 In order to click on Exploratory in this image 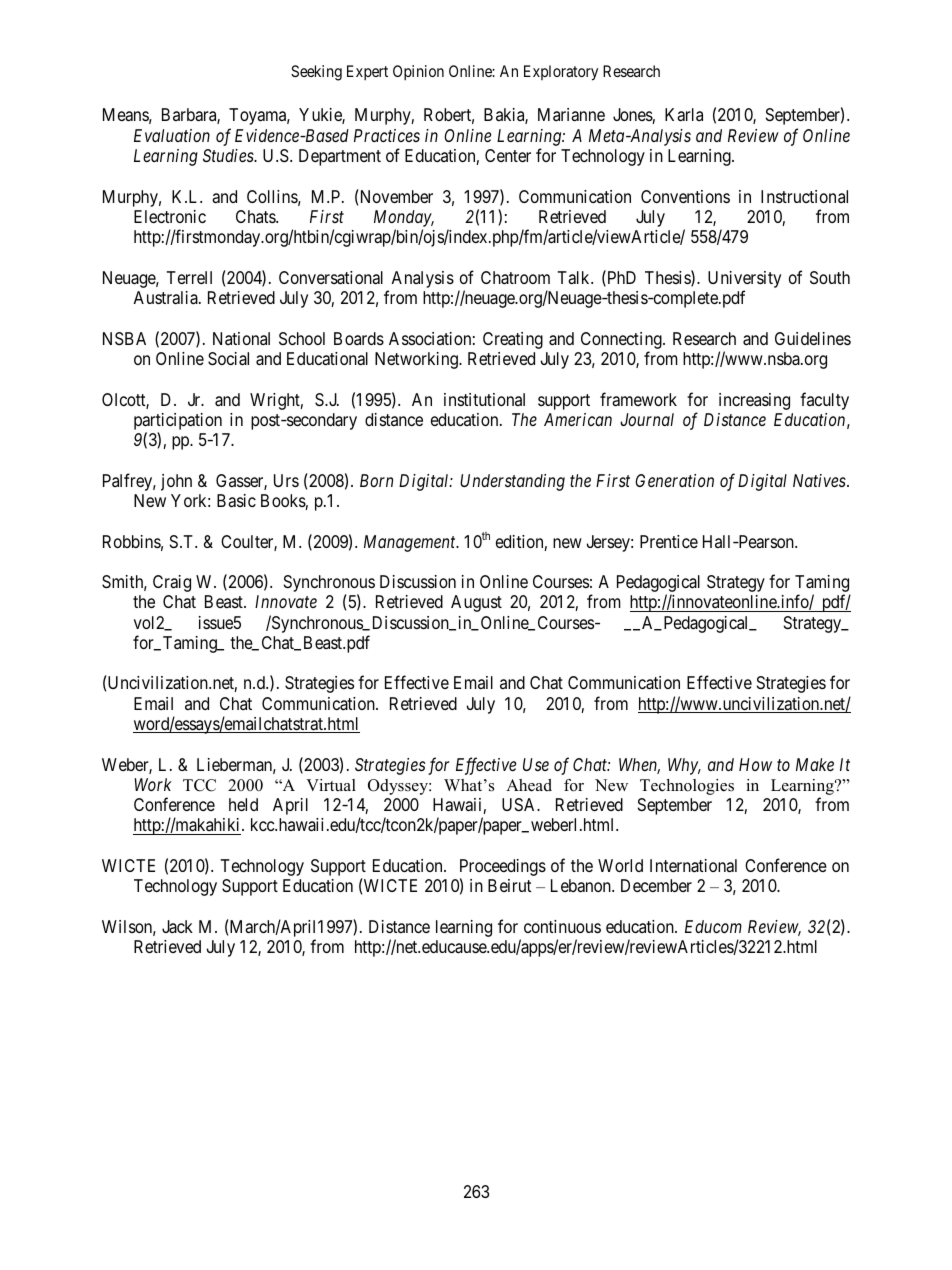, I will do `click(561, 73)`.
